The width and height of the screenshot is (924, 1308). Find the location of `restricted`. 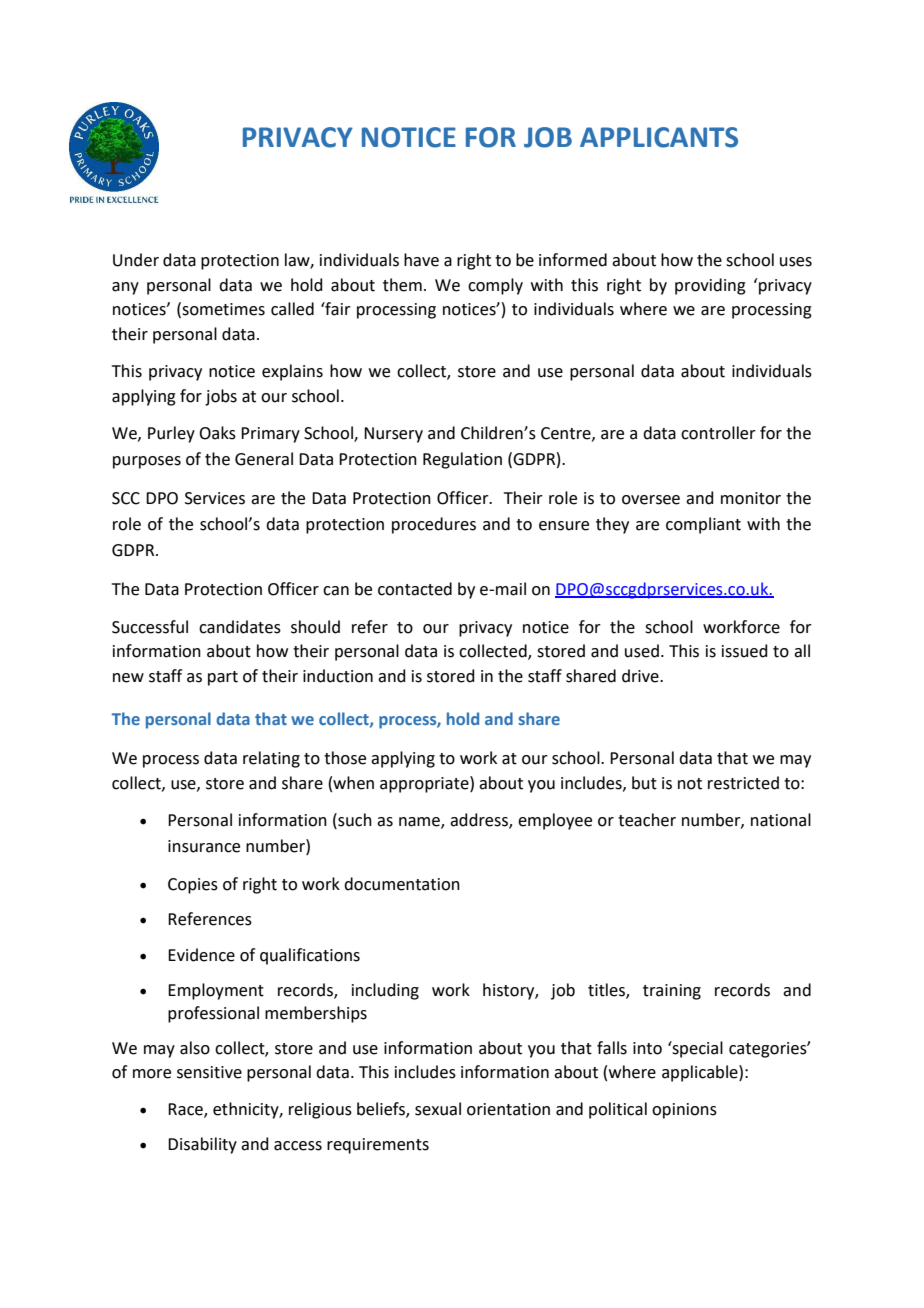

restricted is located at coordinates (743, 783).
